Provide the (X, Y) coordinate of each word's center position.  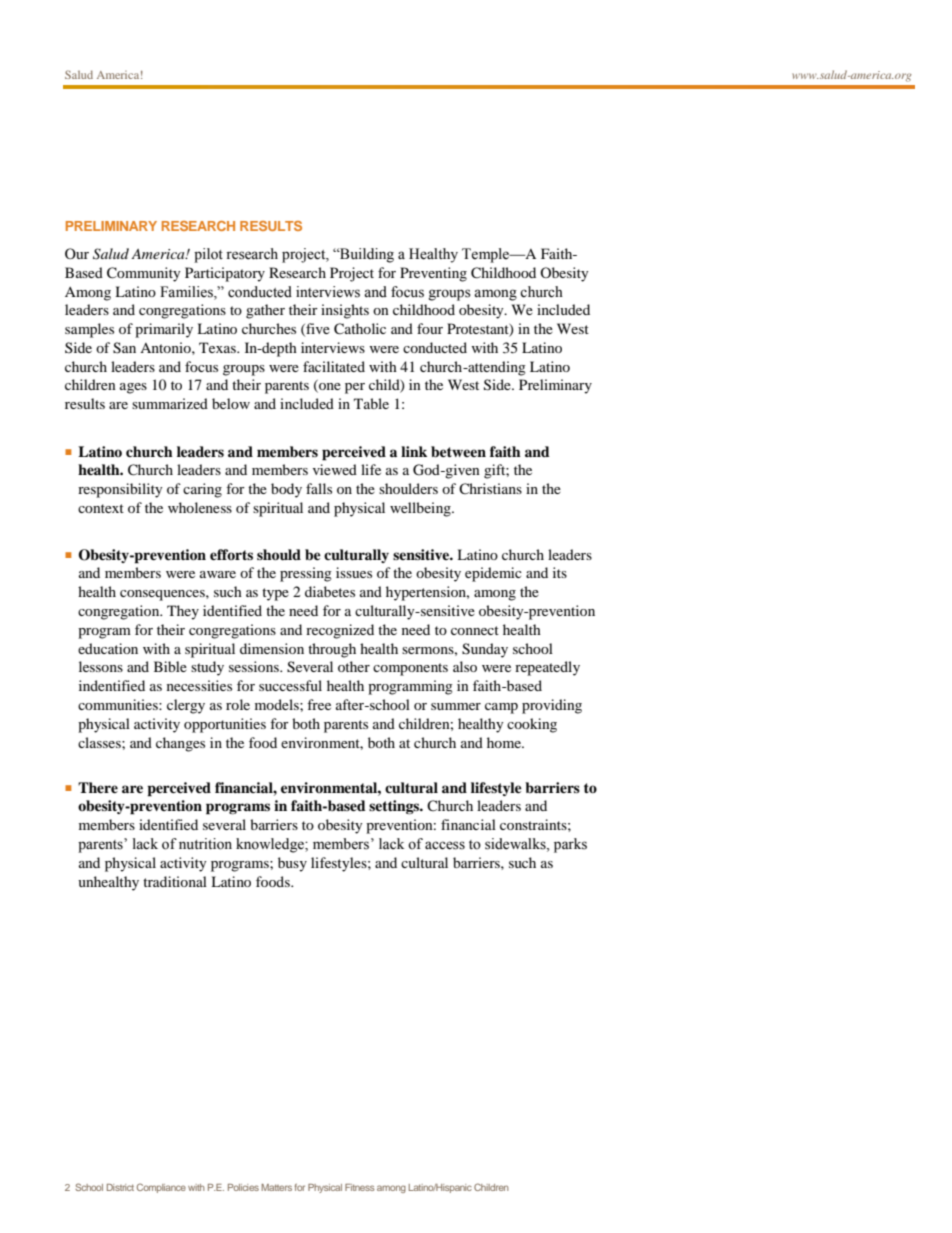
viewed (335, 469)
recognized (340, 631)
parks (570, 845)
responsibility (120, 490)
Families (187, 292)
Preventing (433, 274)
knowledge (271, 845)
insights (345, 311)
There (98, 787)
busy (292, 864)
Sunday (485, 650)
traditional (175, 881)
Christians (490, 488)
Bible (170, 666)
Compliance (161, 1188)
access (445, 845)
